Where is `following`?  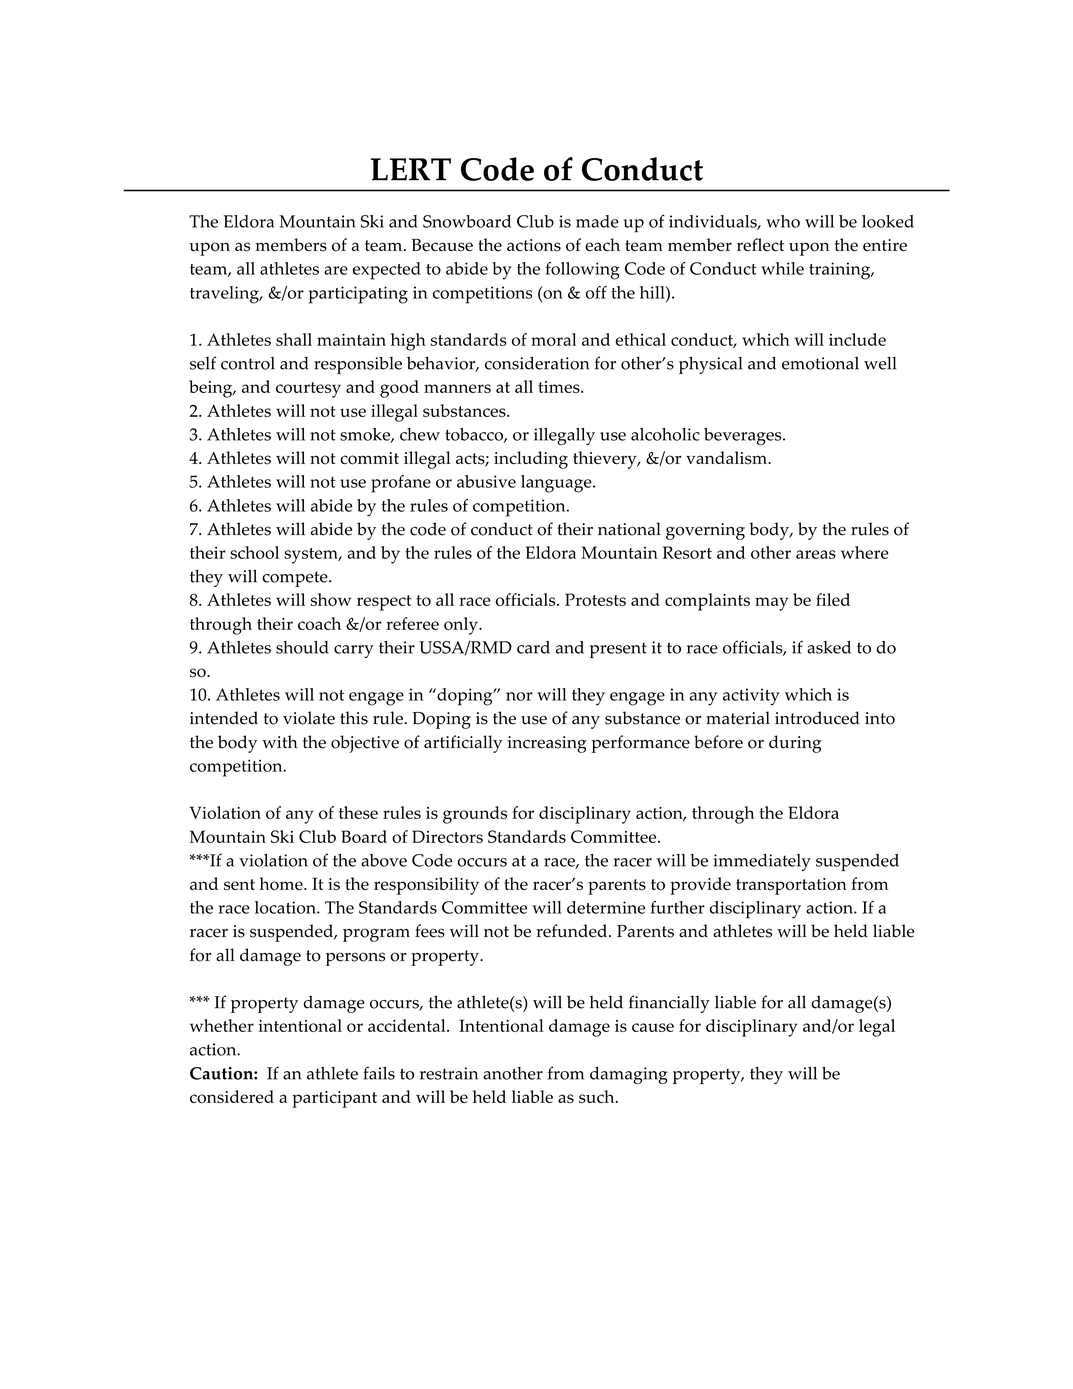
following is located at coordinates (582, 271).
